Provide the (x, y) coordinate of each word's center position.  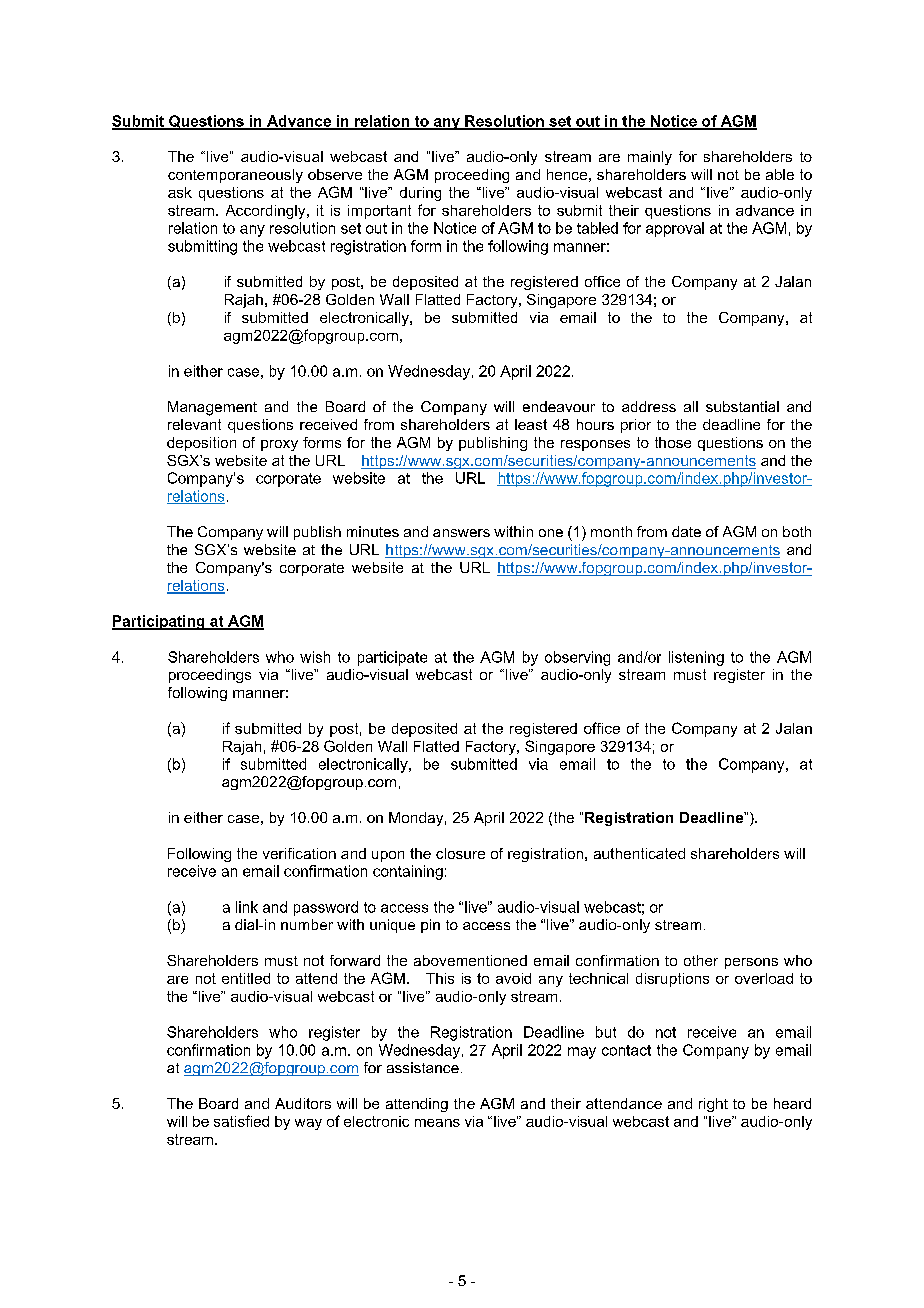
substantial (742, 406)
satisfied (241, 1121)
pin (430, 926)
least (531, 424)
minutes (373, 531)
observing (577, 658)
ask (180, 192)
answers (461, 533)
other (701, 960)
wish (315, 657)
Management (212, 408)
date (686, 531)
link (247, 907)
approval (675, 229)
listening (696, 658)
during (420, 194)
